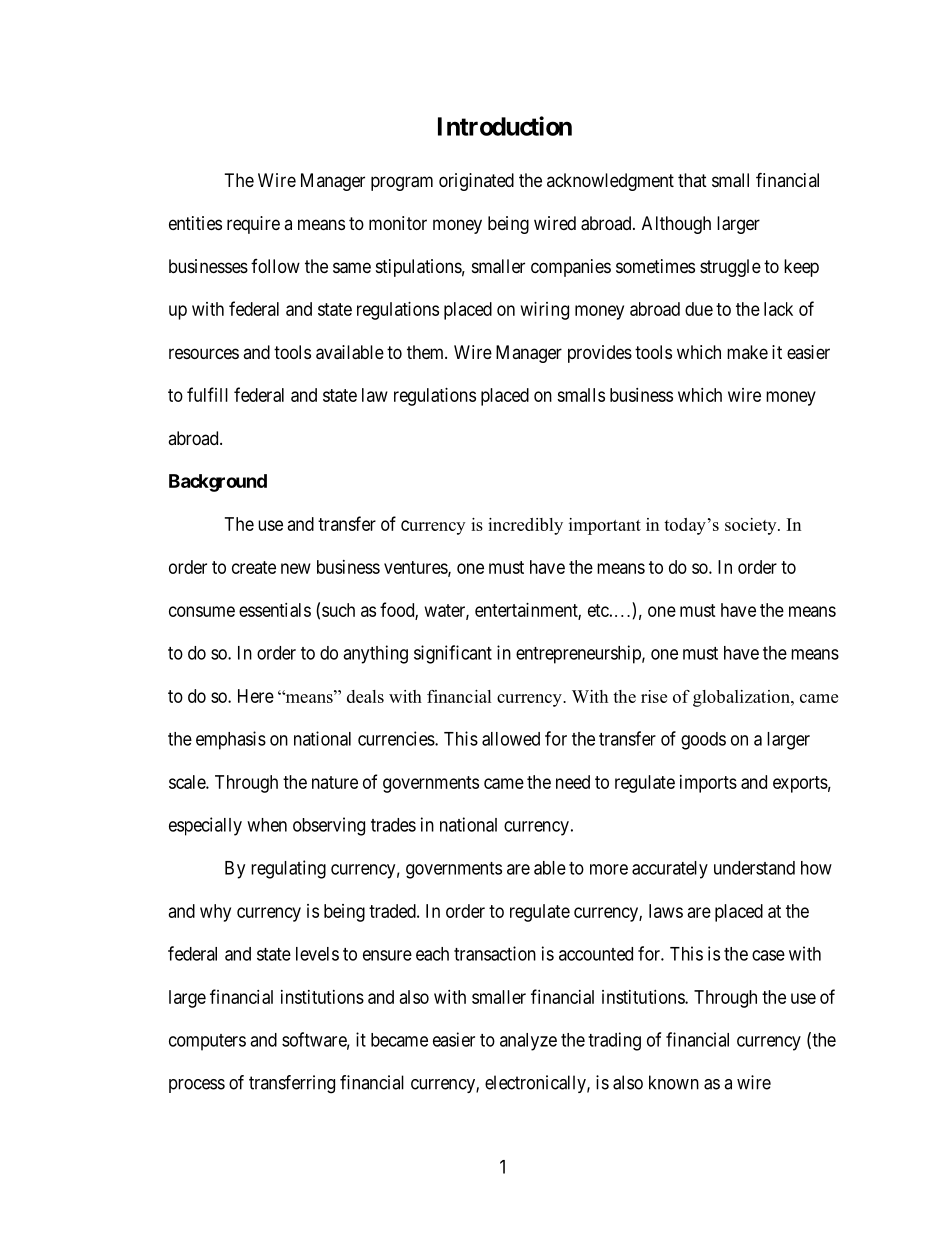 Image resolution: width=952 pixels, height=1233 pixels. What do you see at coordinates (275, 610) in the page?
I see `essentials` at bounding box center [275, 610].
